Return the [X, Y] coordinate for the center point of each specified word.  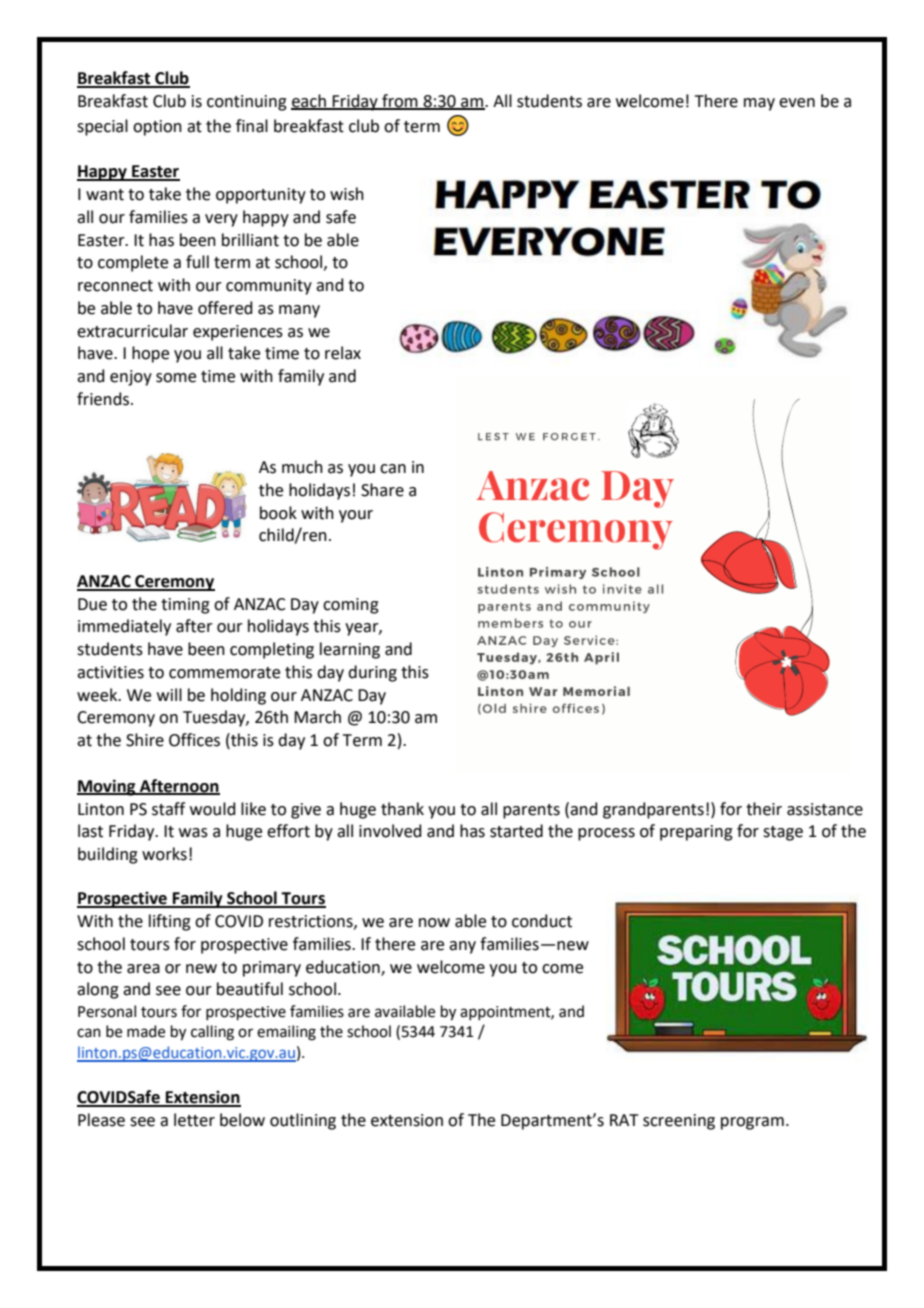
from [400, 101]
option [157, 128]
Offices [194, 740]
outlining [303, 1121]
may [759, 104]
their [764, 809]
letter [194, 1120]
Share [382, 490]
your [356, 516]
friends [104, 399]
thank [402, 809]
